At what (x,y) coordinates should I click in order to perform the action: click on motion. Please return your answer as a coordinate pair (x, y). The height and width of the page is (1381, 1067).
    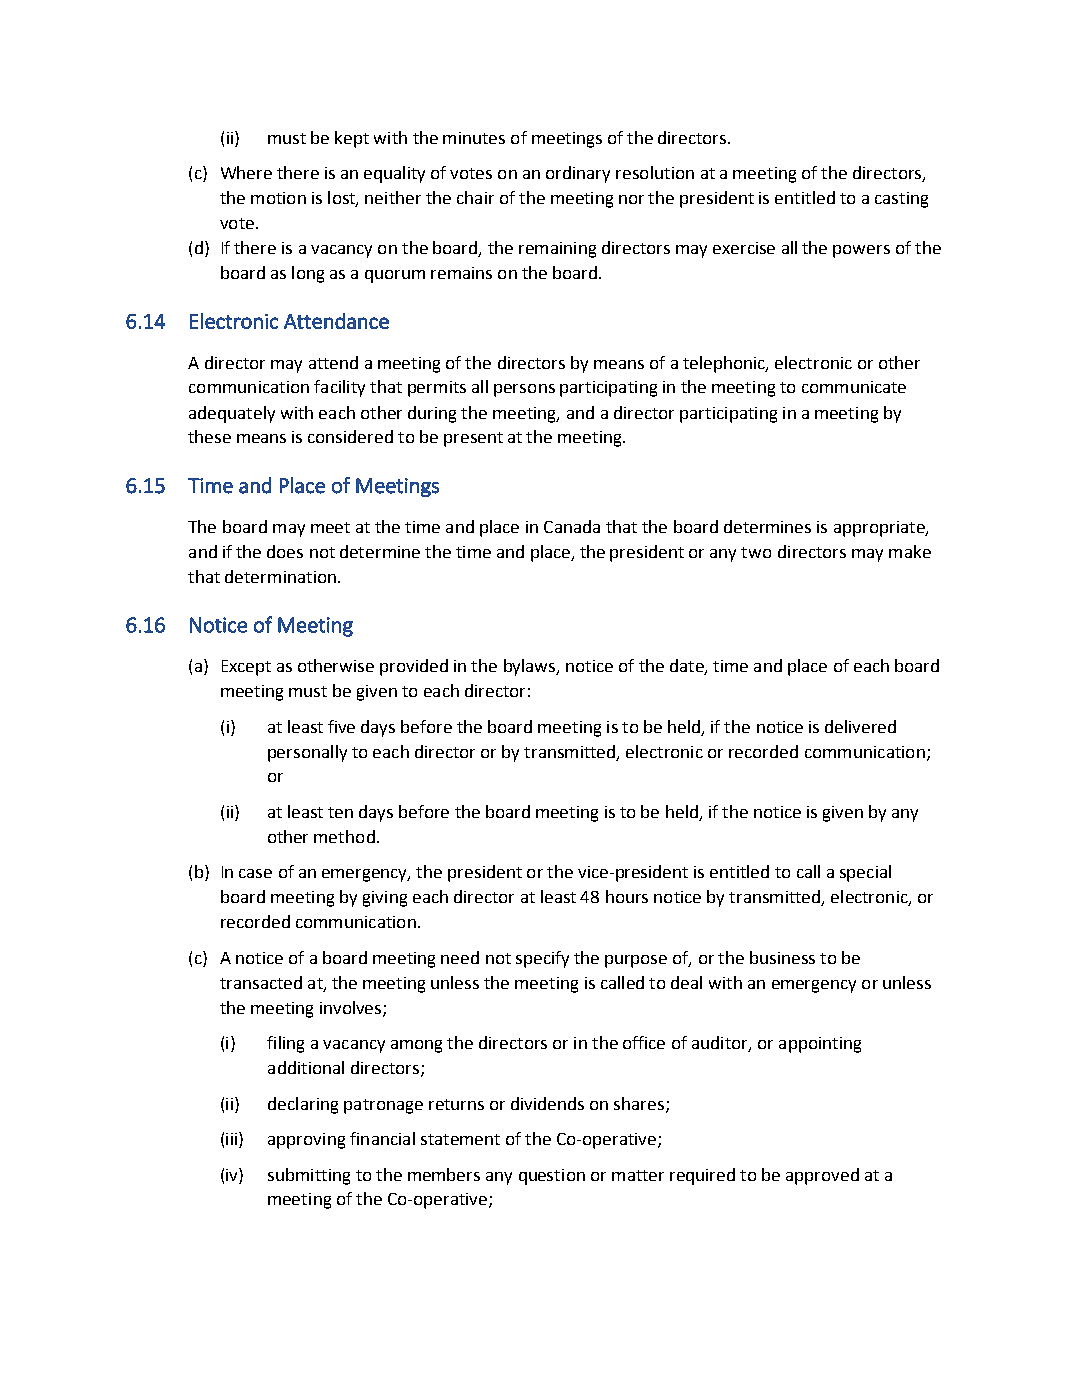
    Looking at the image, I should click on (278, 198).
